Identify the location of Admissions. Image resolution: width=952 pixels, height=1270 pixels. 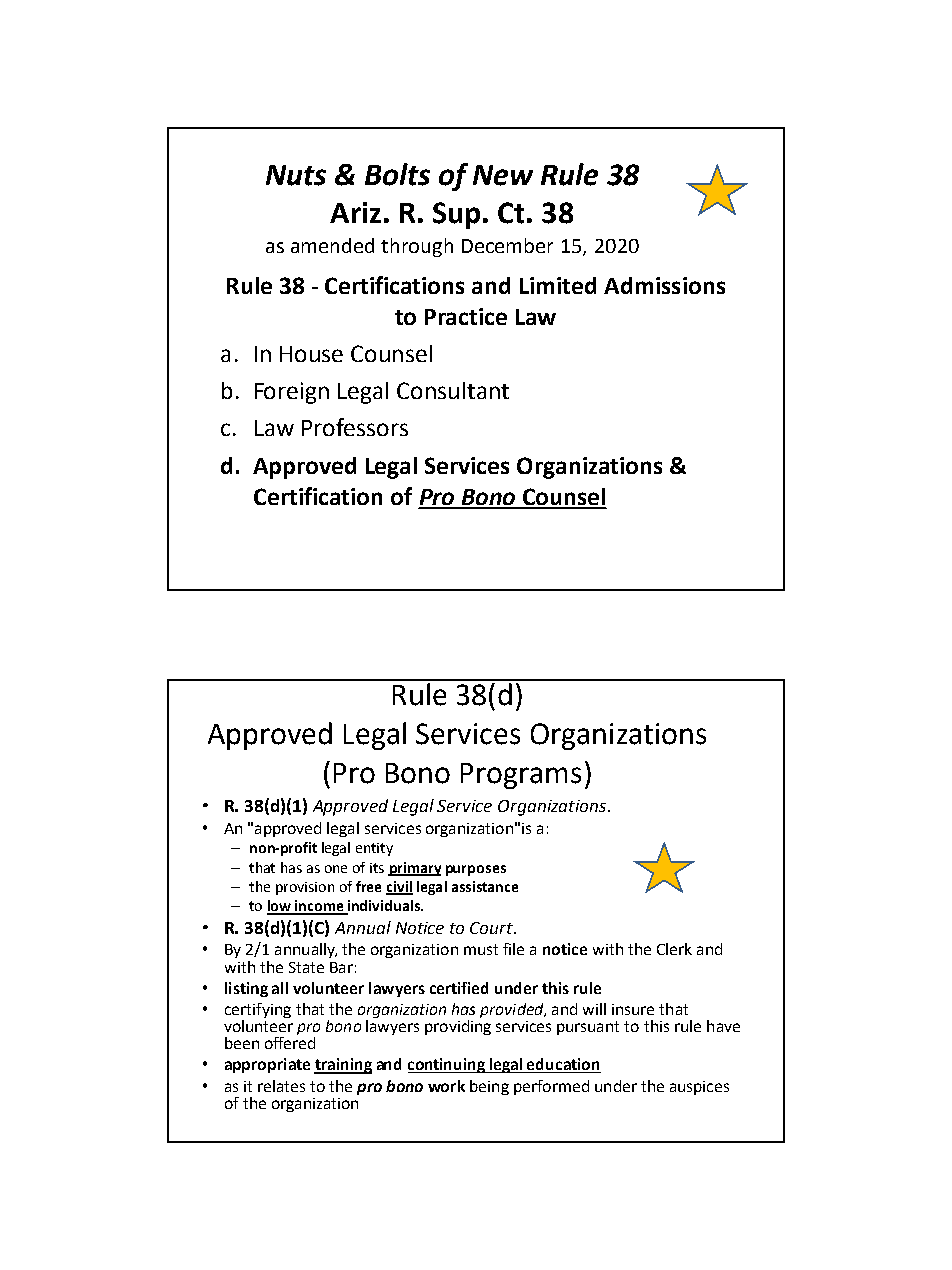
(664, 285).
